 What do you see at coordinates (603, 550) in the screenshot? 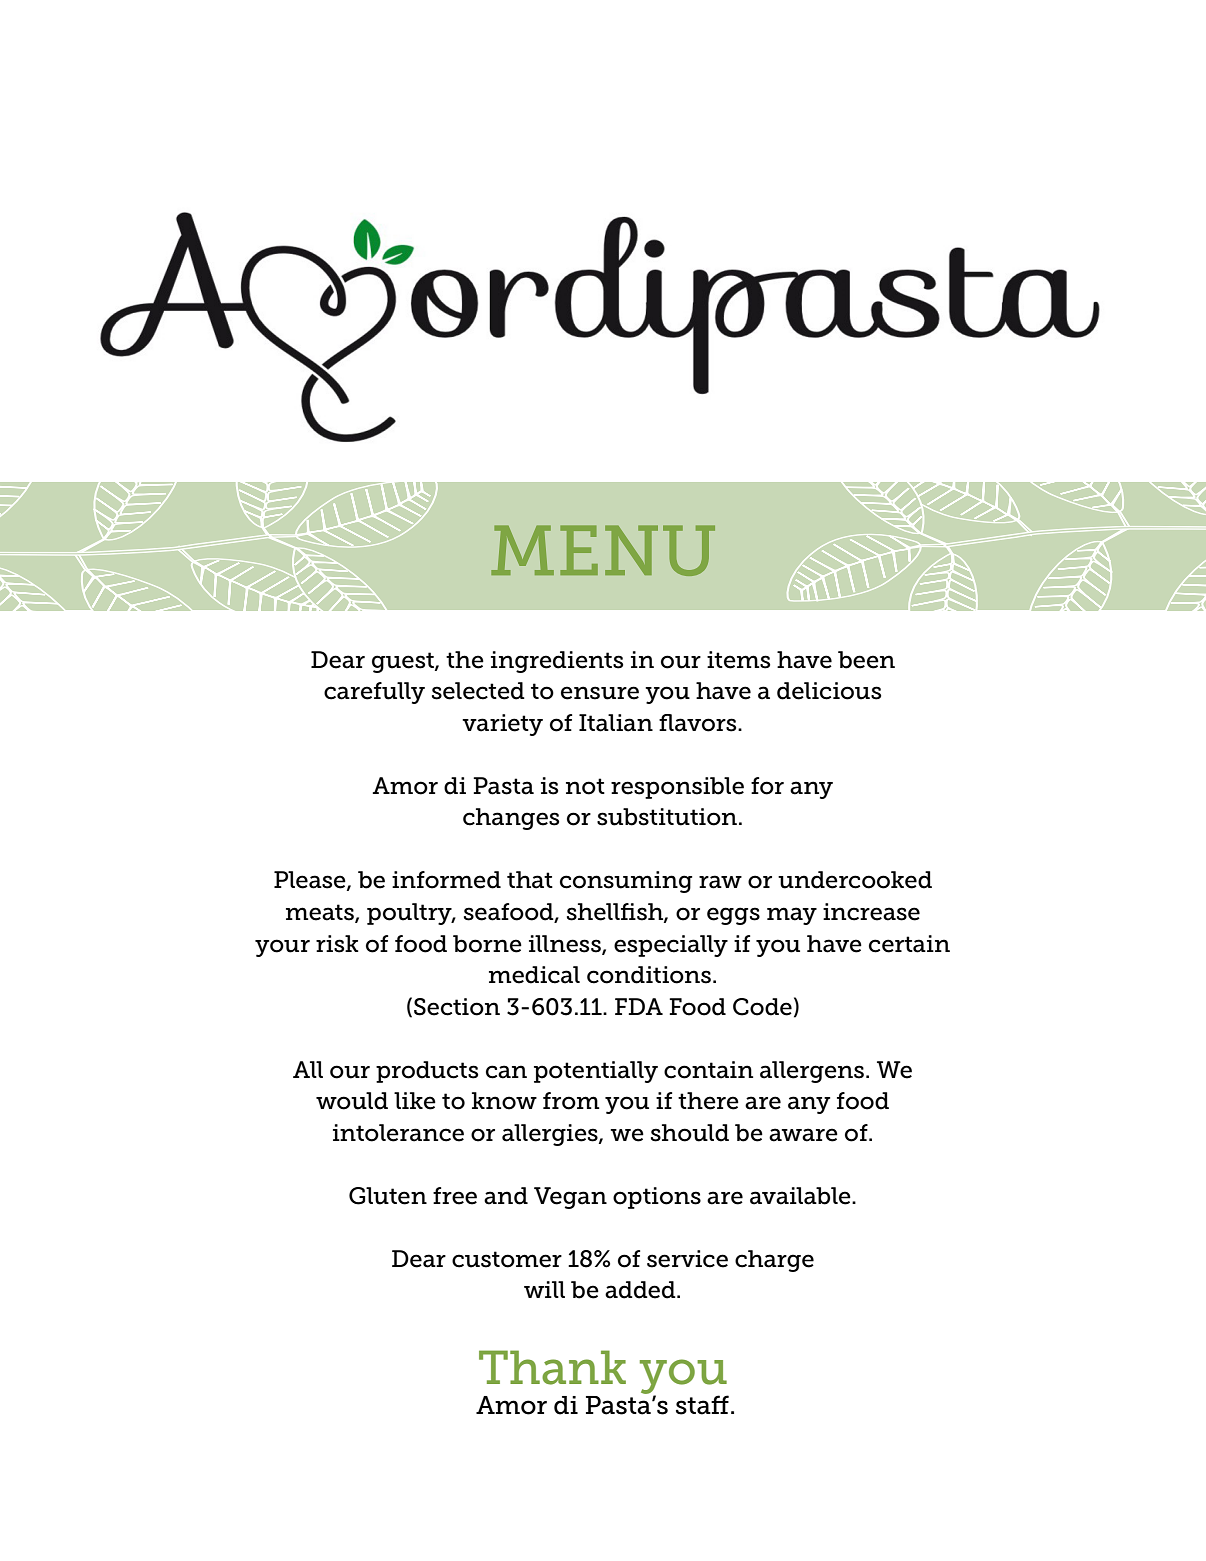
I see `MENU` at bounding box center [603, 550].
